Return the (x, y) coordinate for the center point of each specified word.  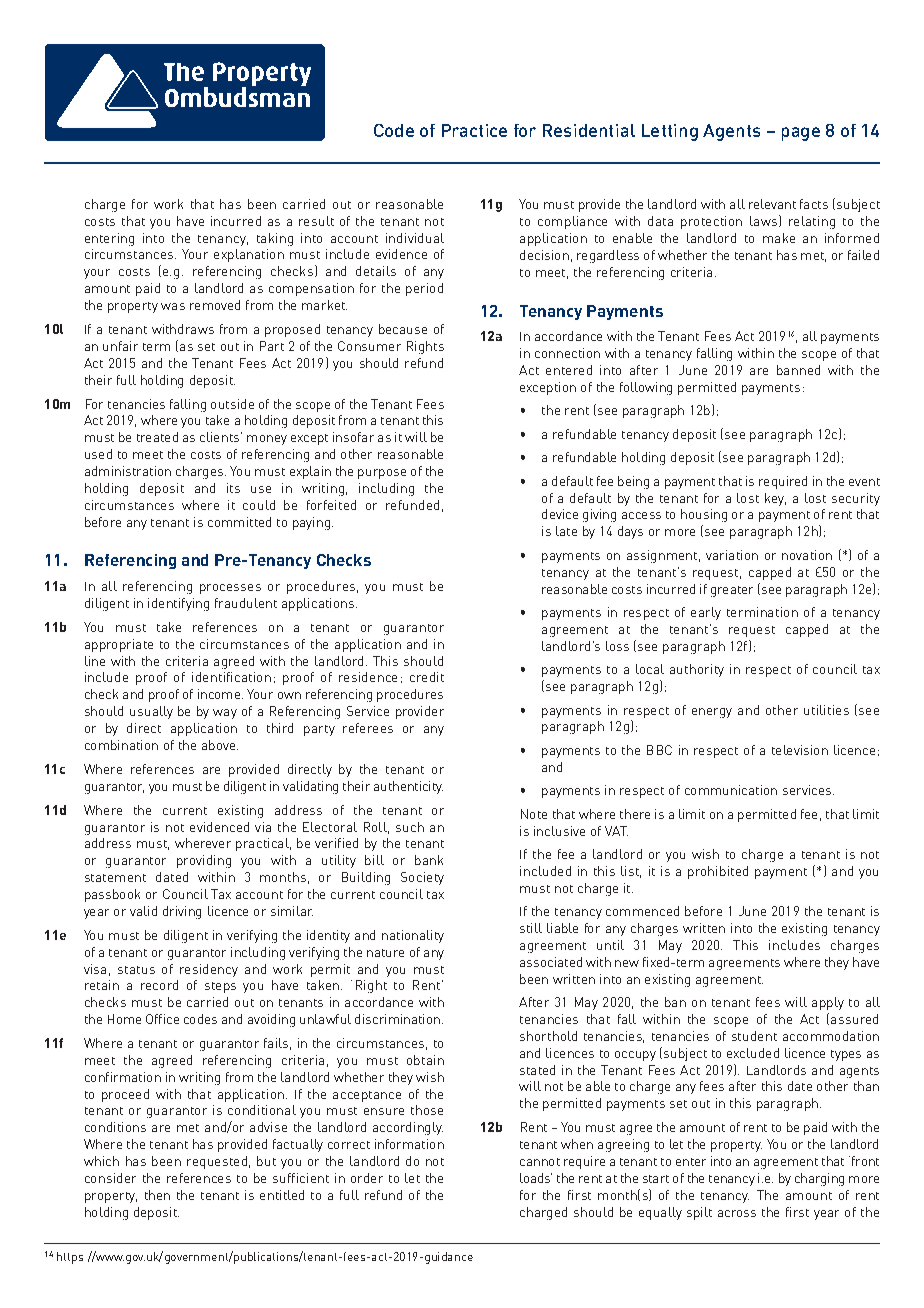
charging (819, 1179)
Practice (474, 130)
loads (536, 1178)
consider (110, 1178)
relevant (772, 204)
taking (275, 239)
